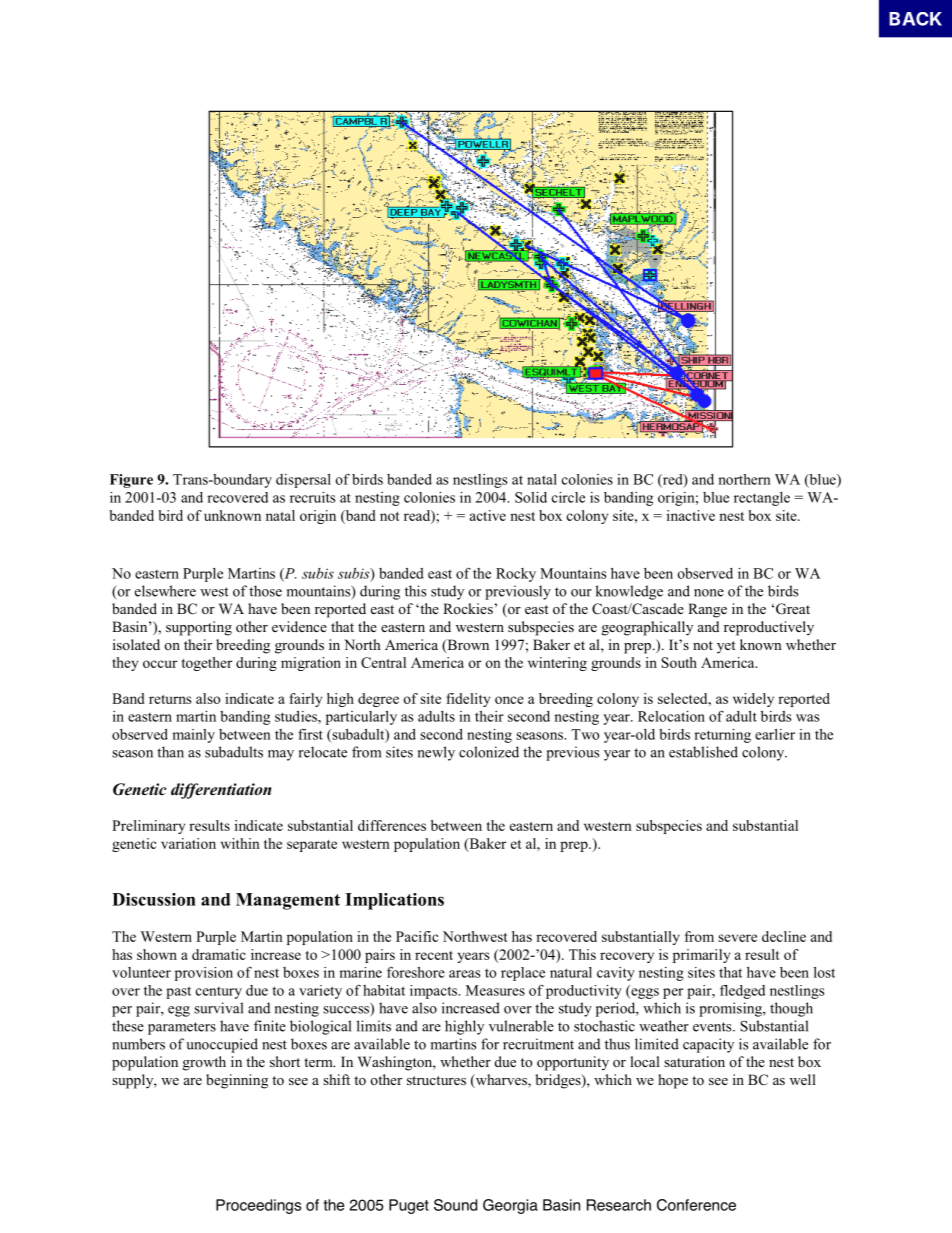 This page has width=952, height=1233. What do you see at coordinates (258, 1206) in the page?
I see `Proceedings` at bounding box center [258, 1206].
